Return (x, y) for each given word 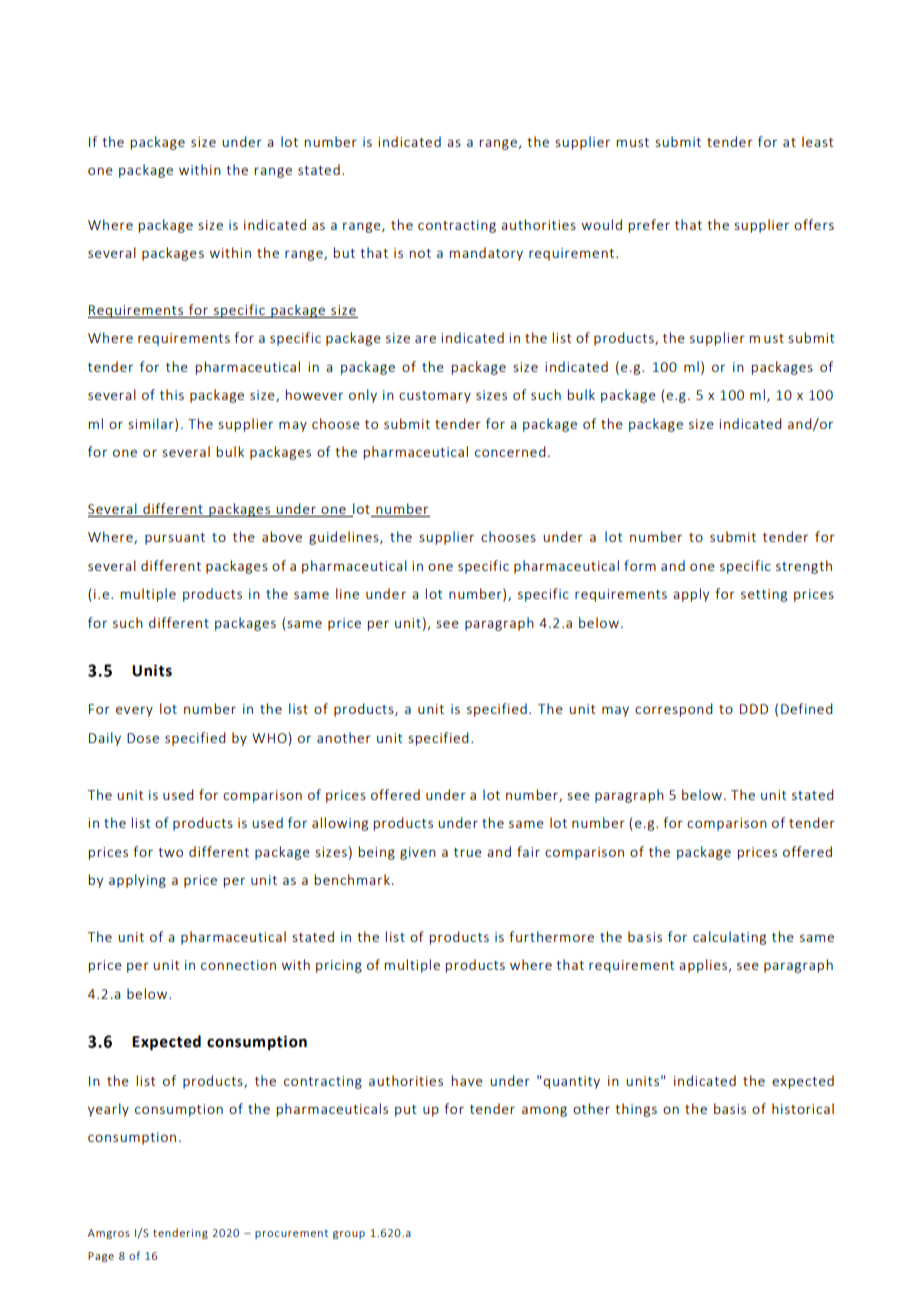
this (172, 394)
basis (730, 1108)
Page (101, 1257)
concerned (510, 451)
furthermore (552, 936)
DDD (754, 709)
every (134, 711)
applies (703, 966)
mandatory (486, 254)
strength (804, 567)
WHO (269, 738)
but (344, 252)
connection (238, 965)
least (818, 141)
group (349, 1235)
